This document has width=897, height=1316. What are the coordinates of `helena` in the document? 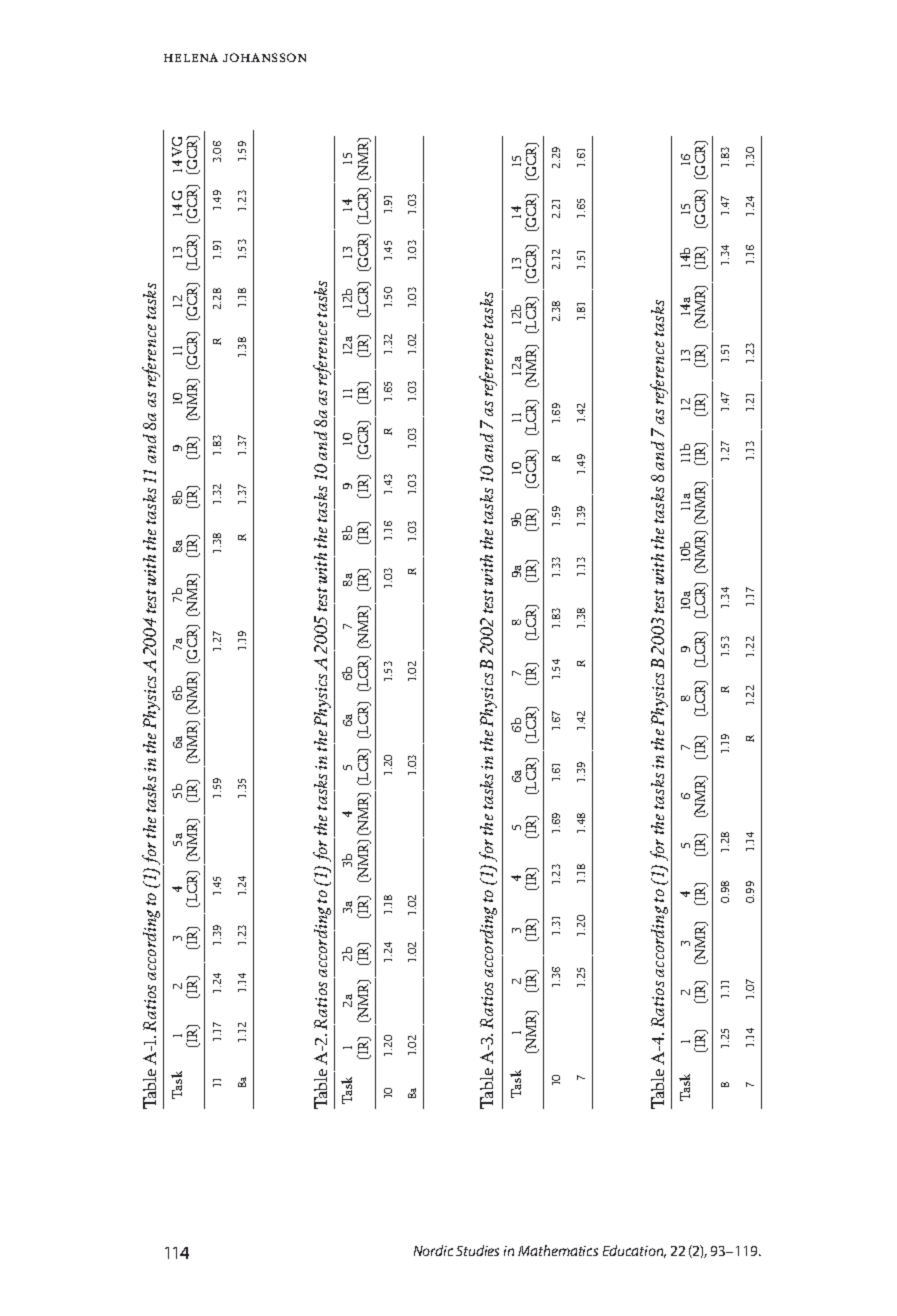 It's located at (191, 57).
